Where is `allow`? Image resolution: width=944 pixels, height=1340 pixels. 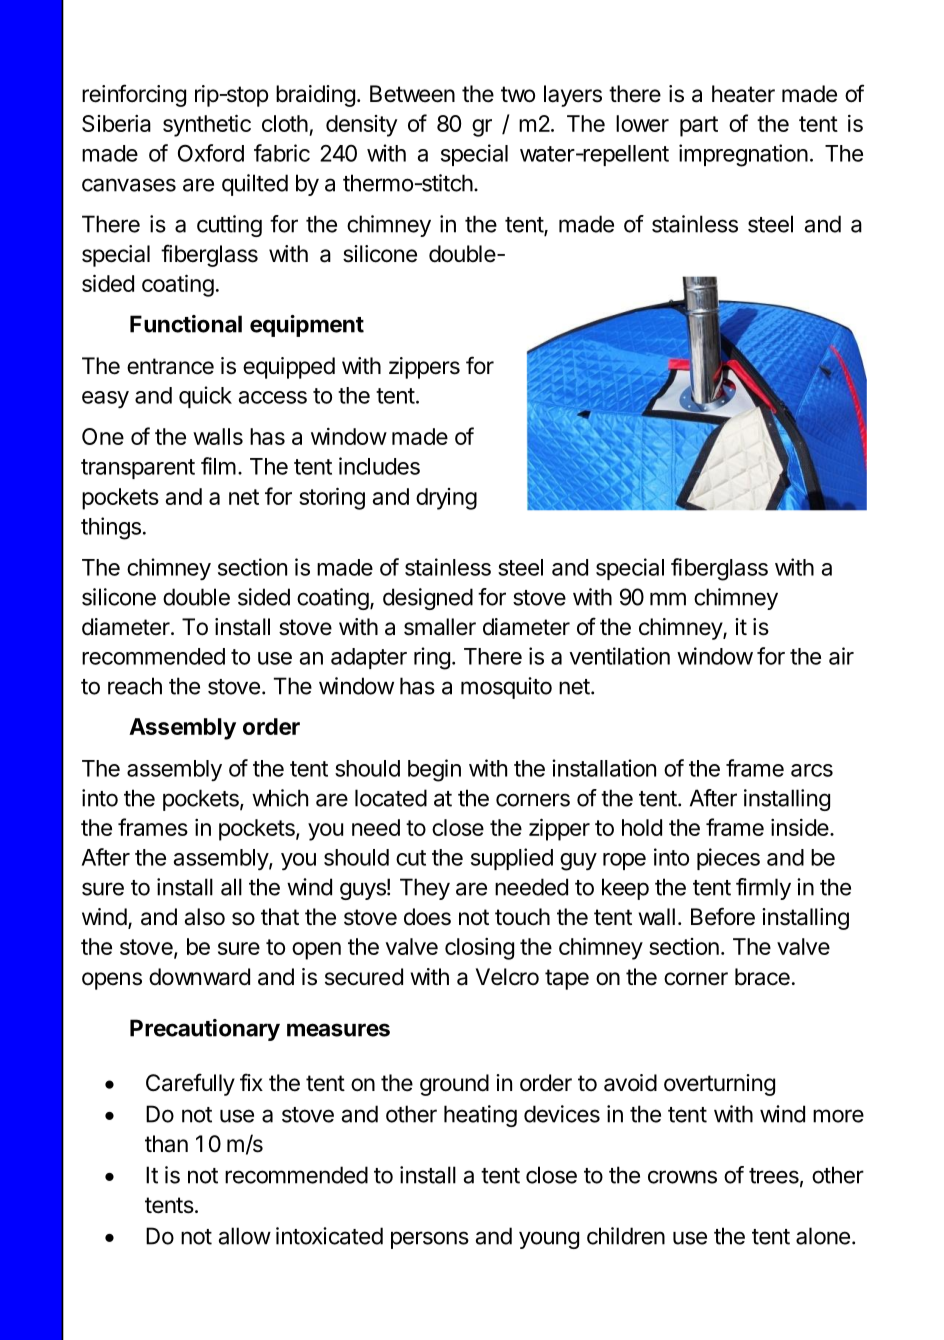
allow is located at coordinates (245, 1236).
